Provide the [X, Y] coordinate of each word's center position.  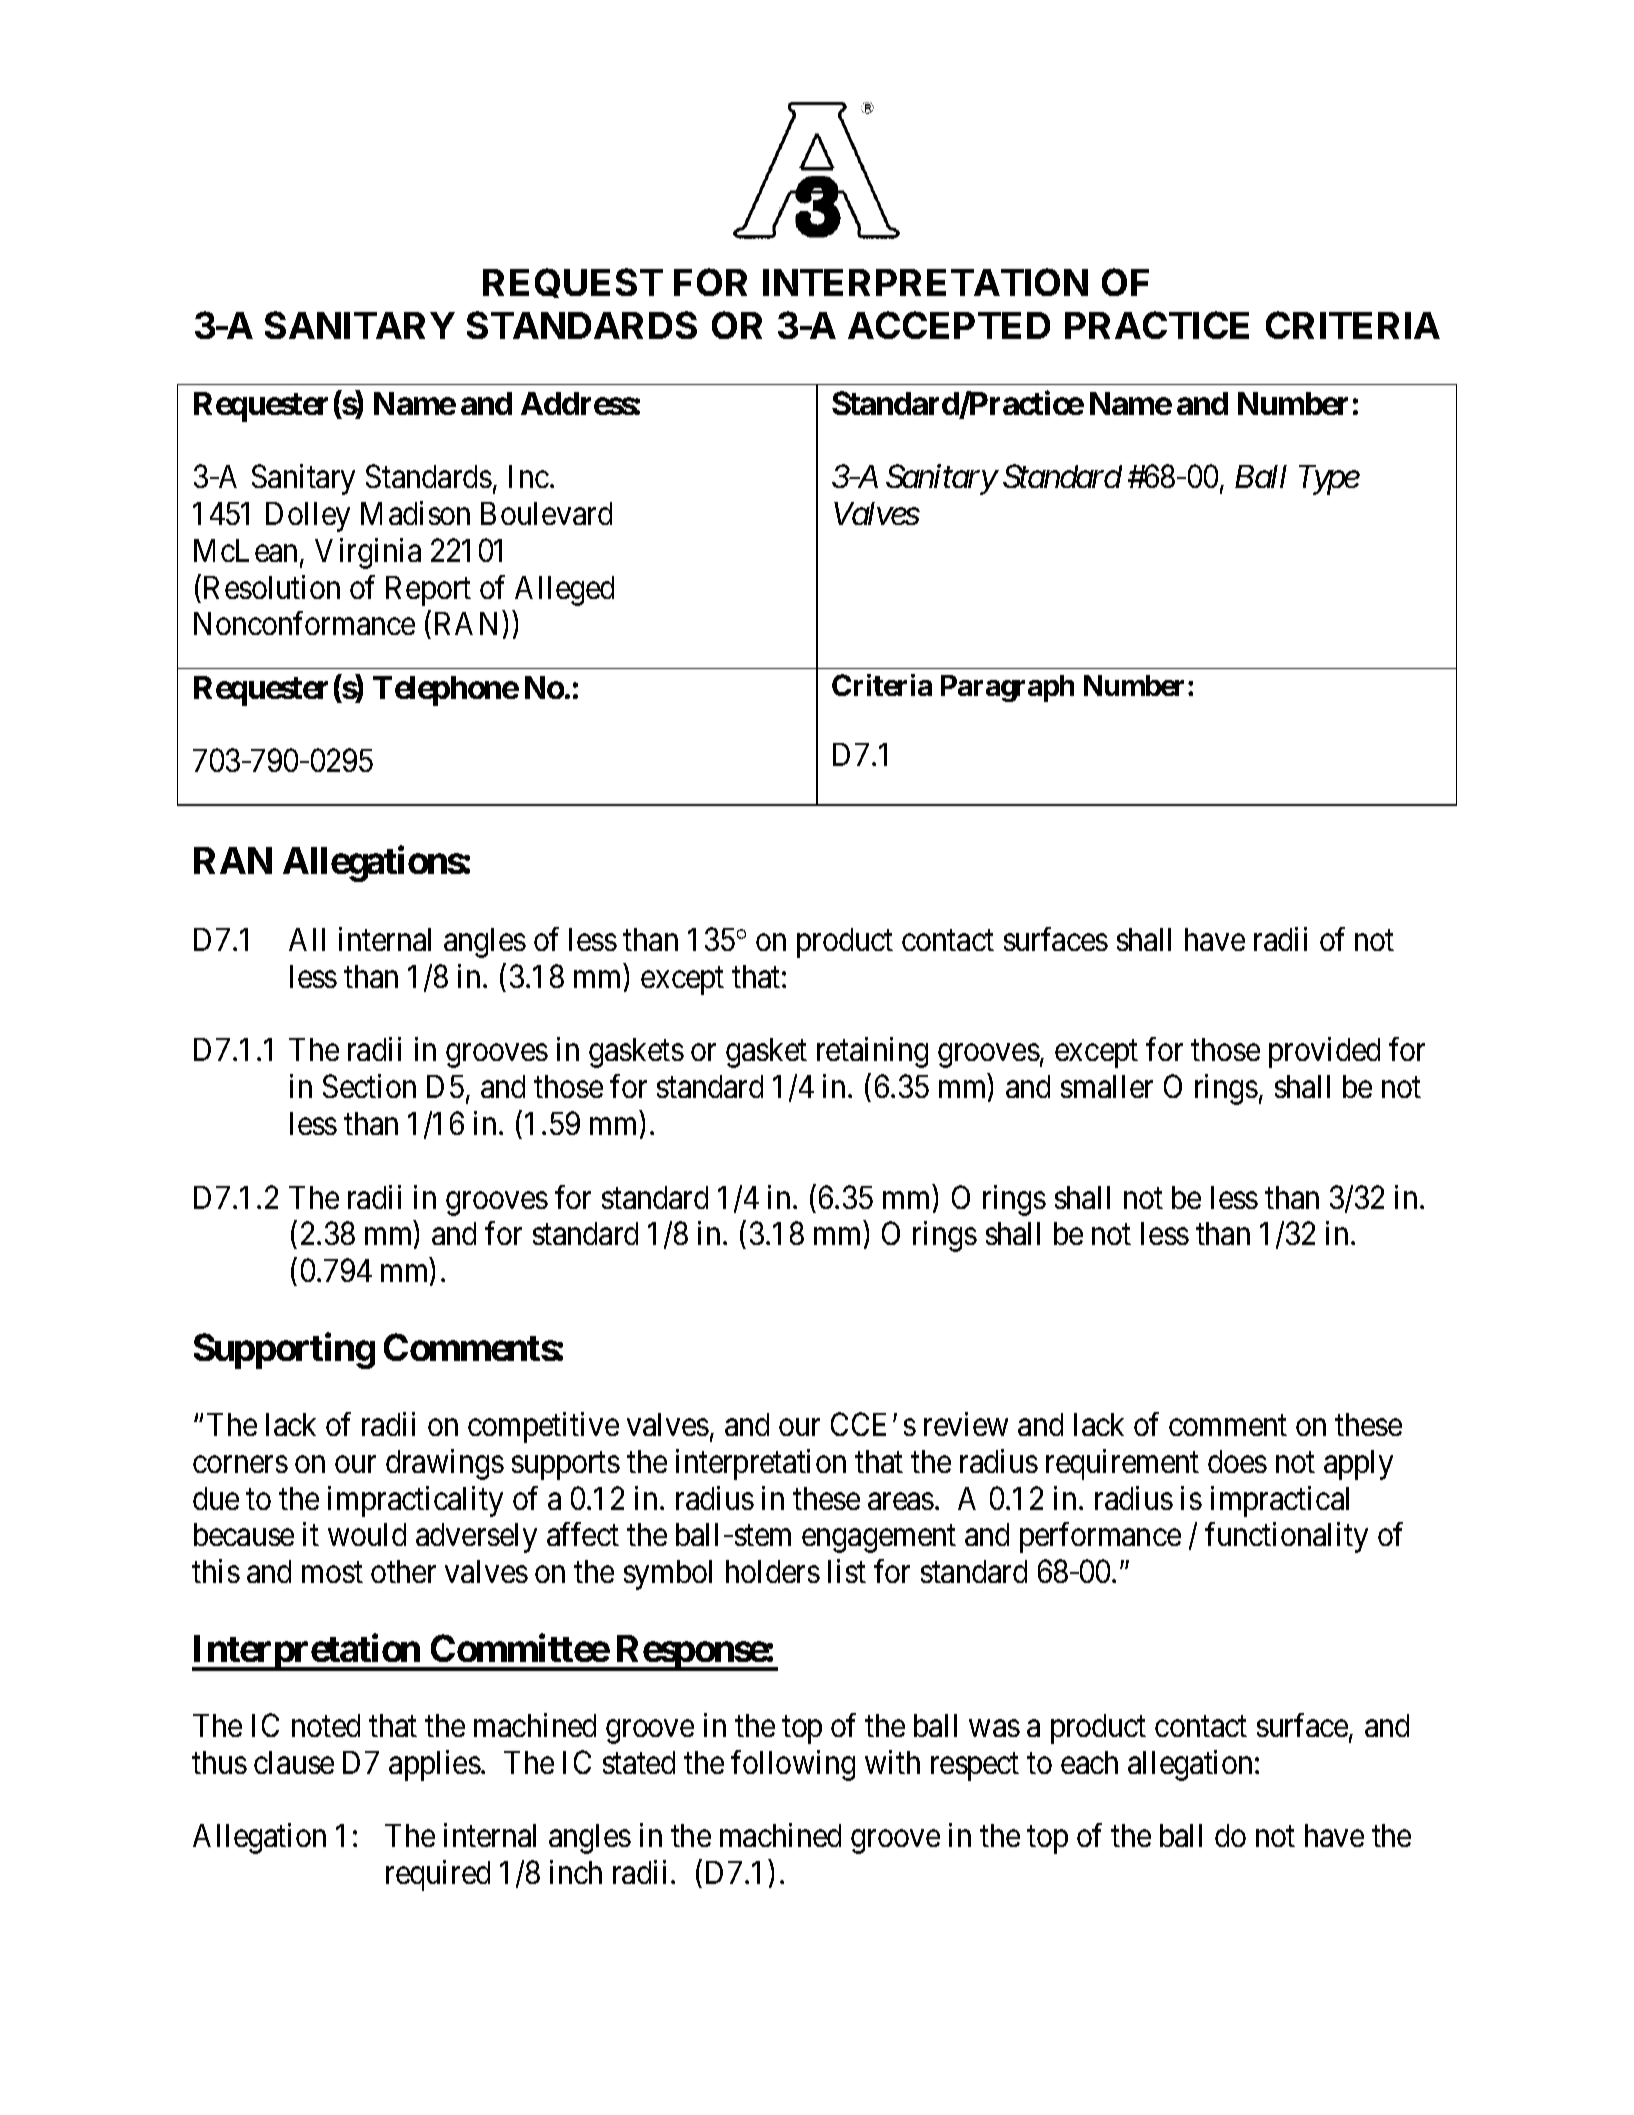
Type [1329, 480]
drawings [445, 1464]
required [438, 1875]
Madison [415, 513]
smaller [1107, 1086]
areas [901, 1501]
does [1237, 1461]
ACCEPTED [949, 325]
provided [1324, 1052]
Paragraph [1007, 688]
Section [369, 1086]
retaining [872, 1052]
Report [428, 591]
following [793, 1765]
